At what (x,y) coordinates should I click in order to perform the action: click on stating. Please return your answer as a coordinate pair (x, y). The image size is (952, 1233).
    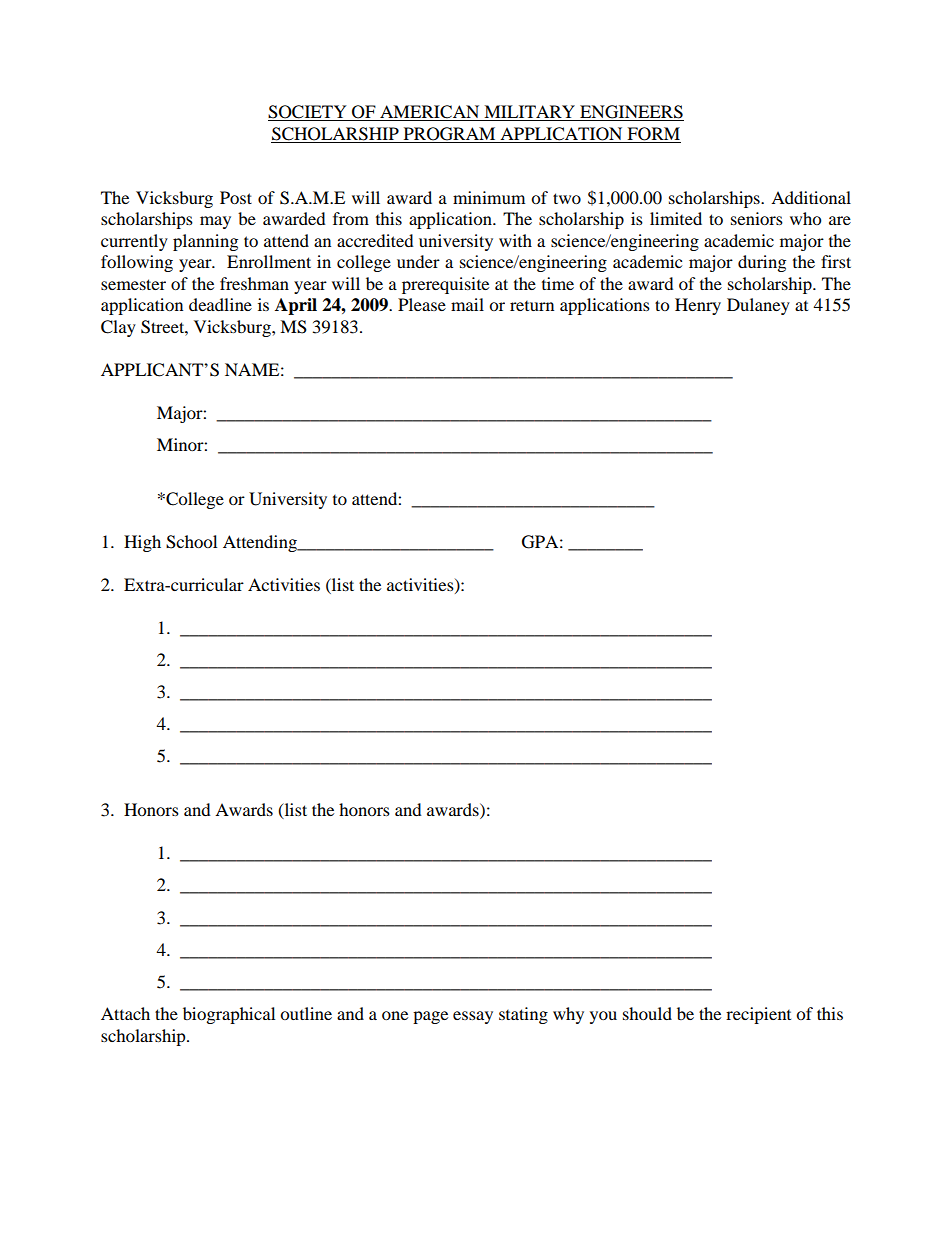
    Looking at the image, I should click on (523, 1015).
